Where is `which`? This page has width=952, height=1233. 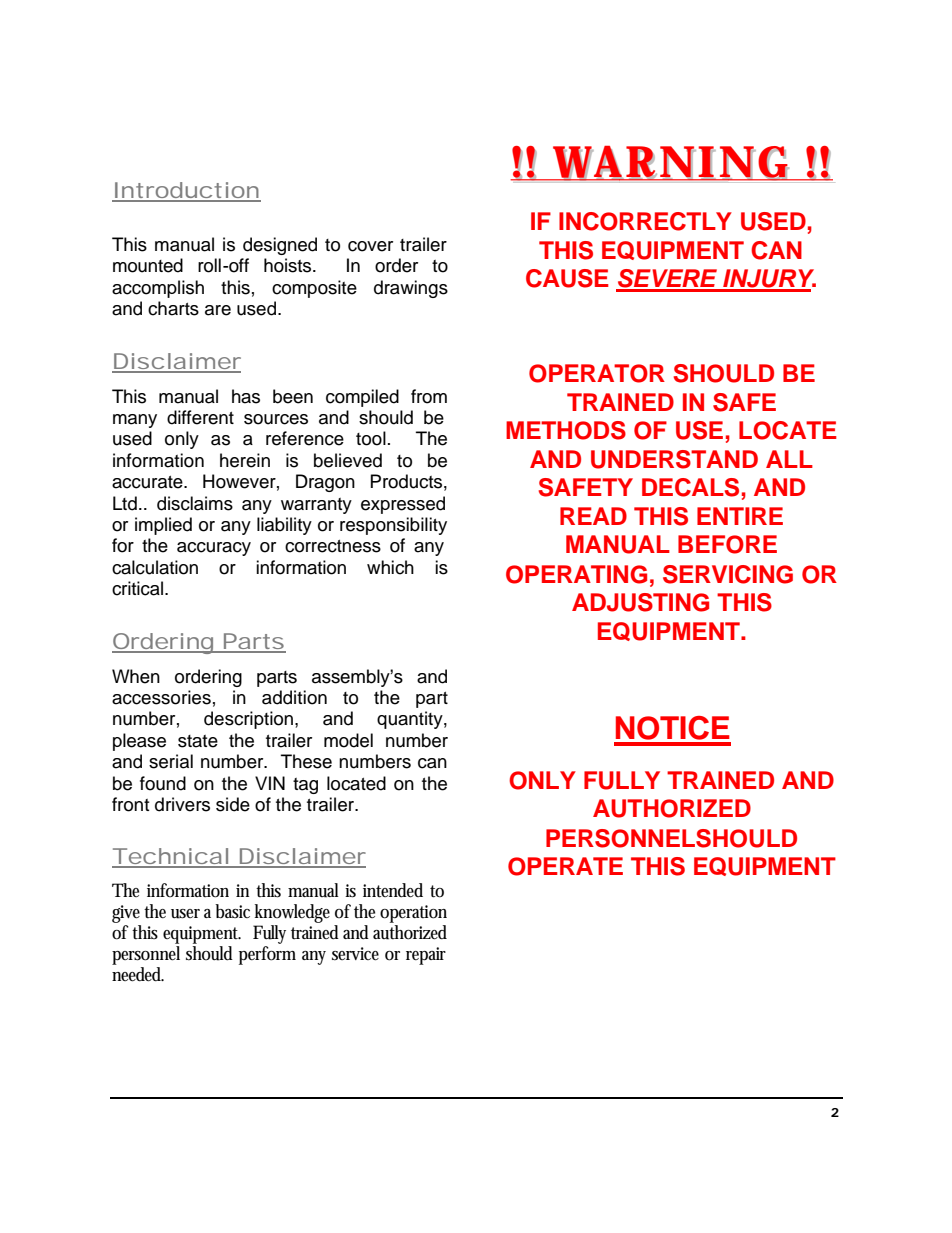
which is located at coordinates (390, 567).
